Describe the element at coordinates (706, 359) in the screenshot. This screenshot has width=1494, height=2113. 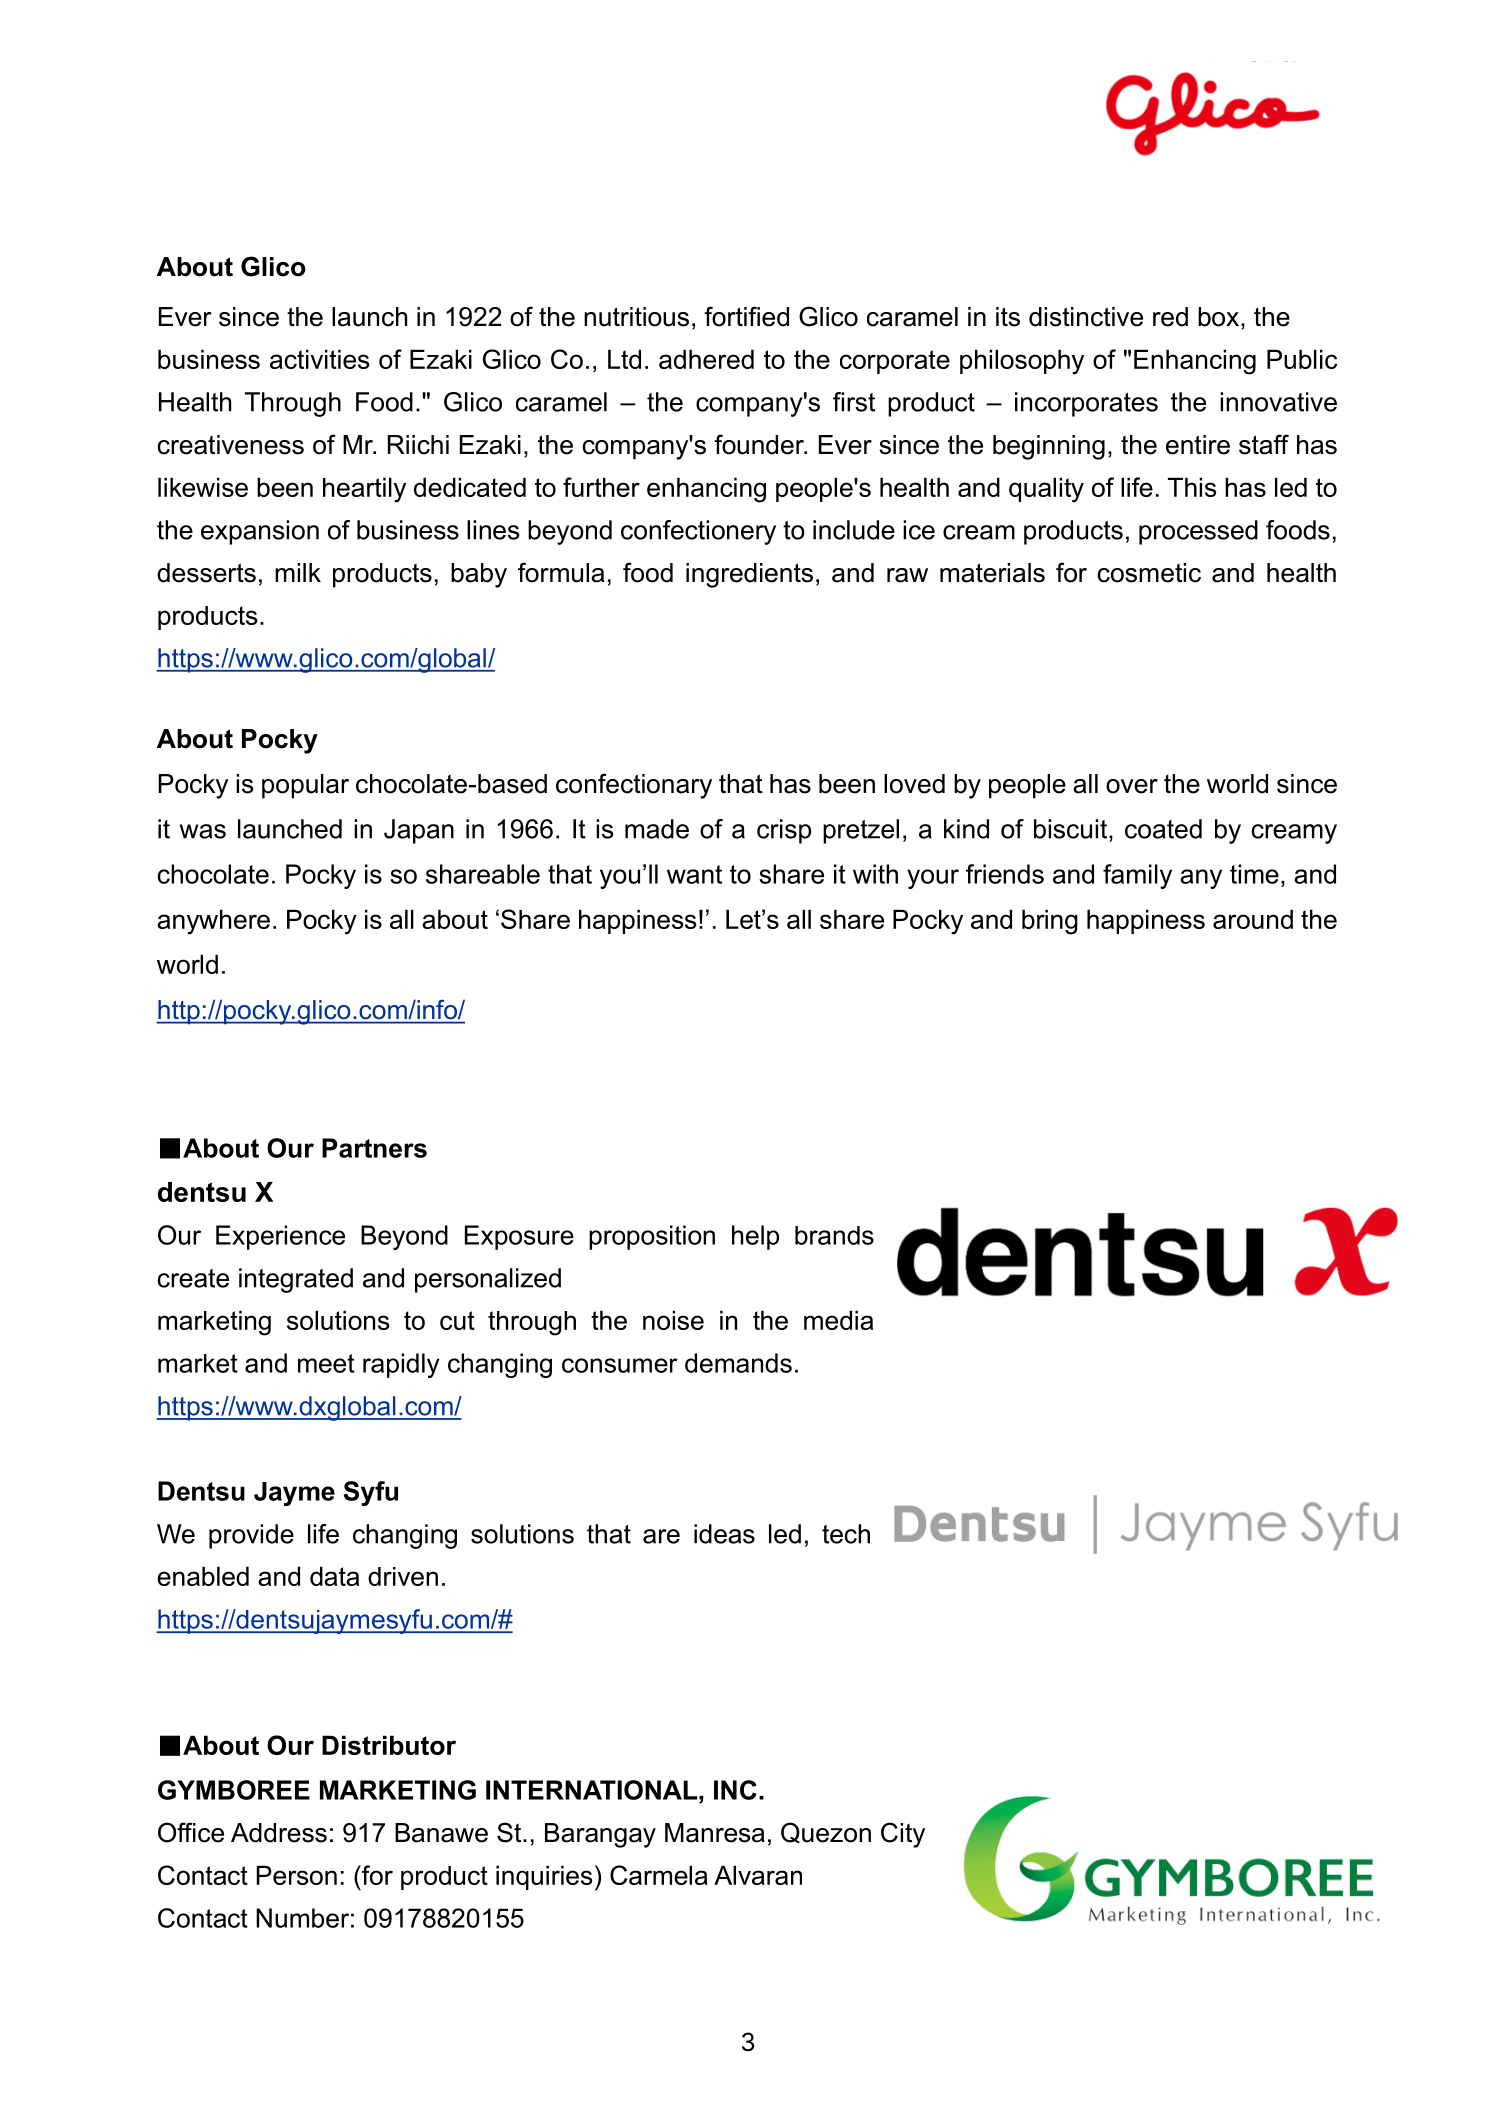
I see `adhered` at that location.
